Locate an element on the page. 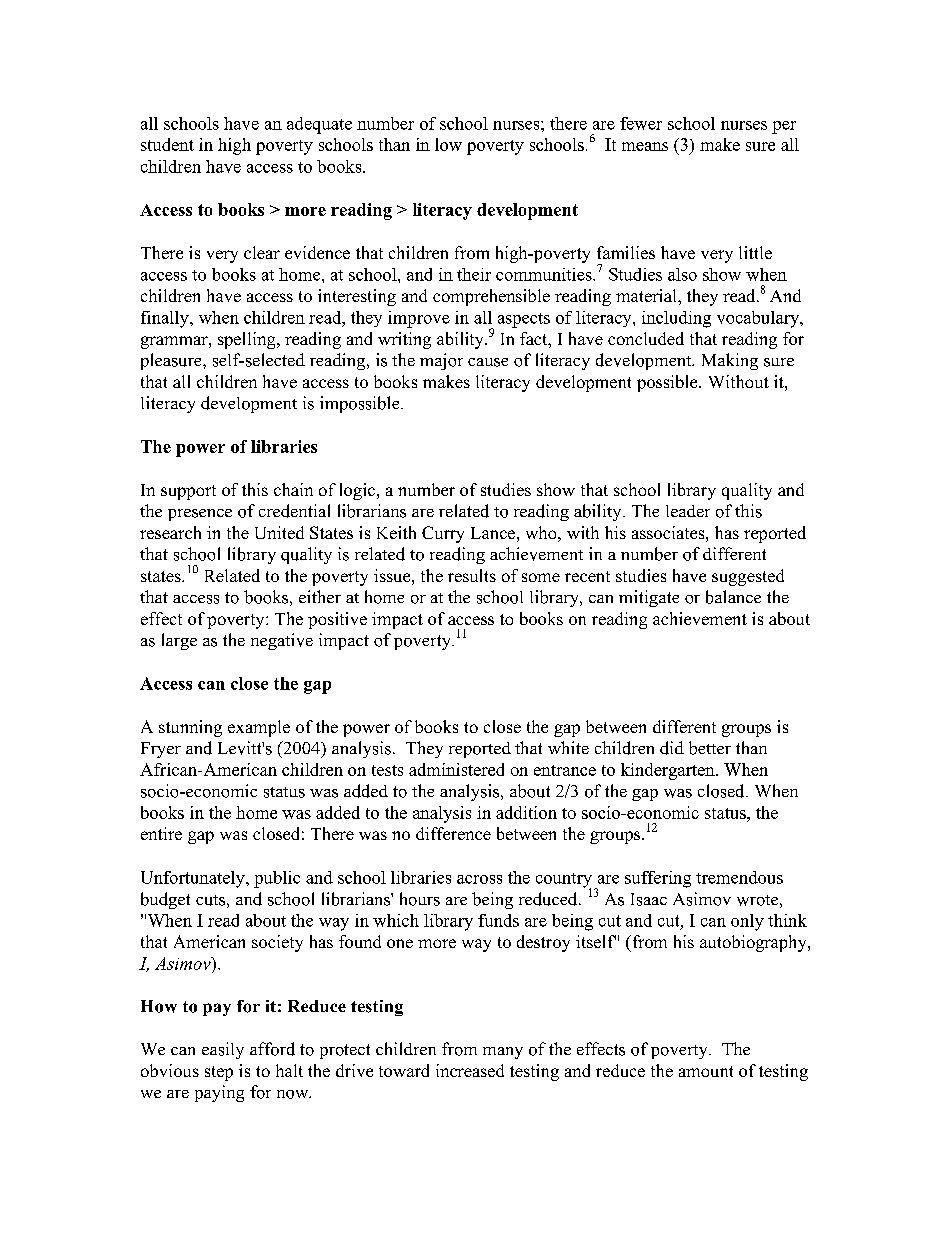  Making is located at coordinates (730, 361).
